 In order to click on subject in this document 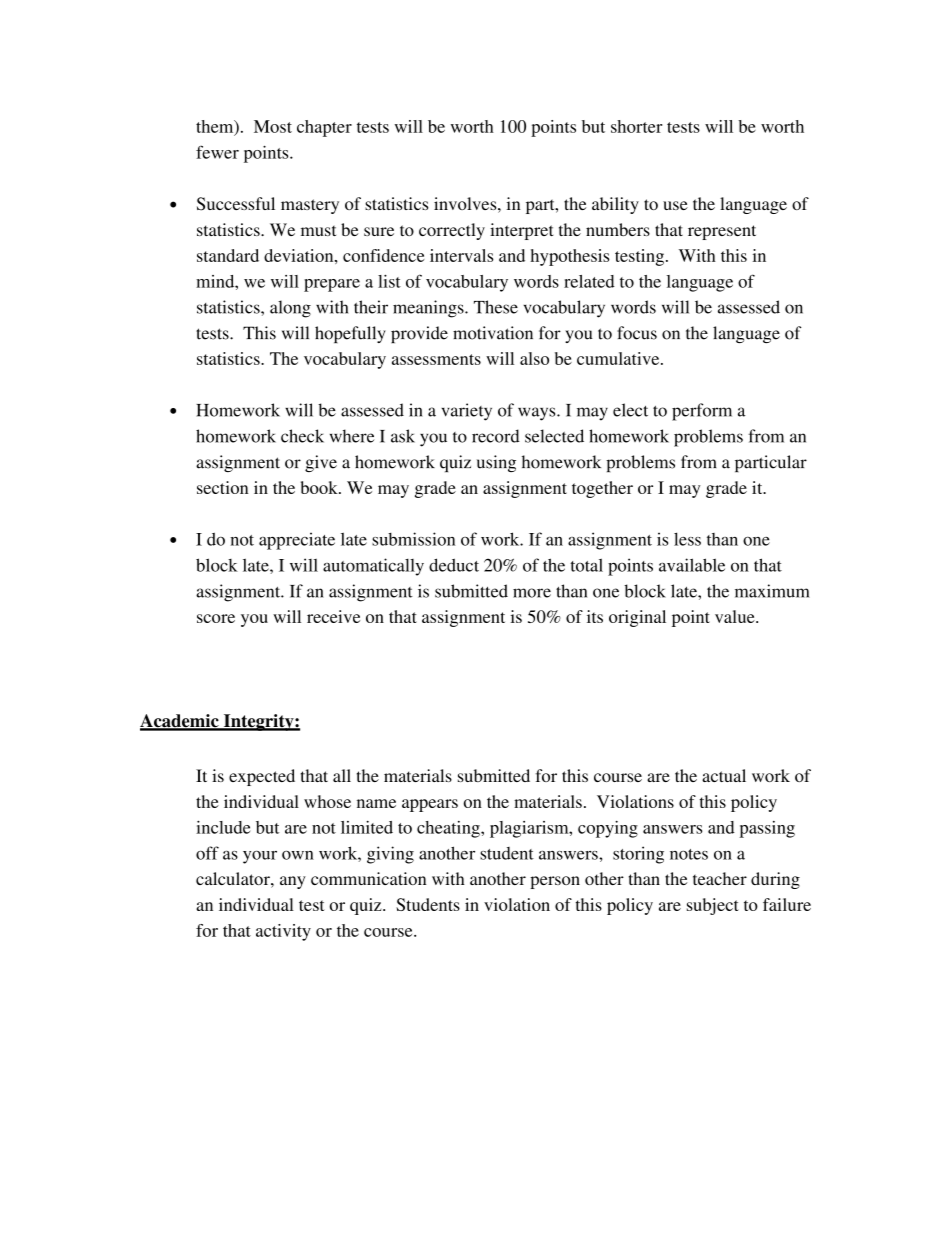, I will do `click(713, 906)`.
